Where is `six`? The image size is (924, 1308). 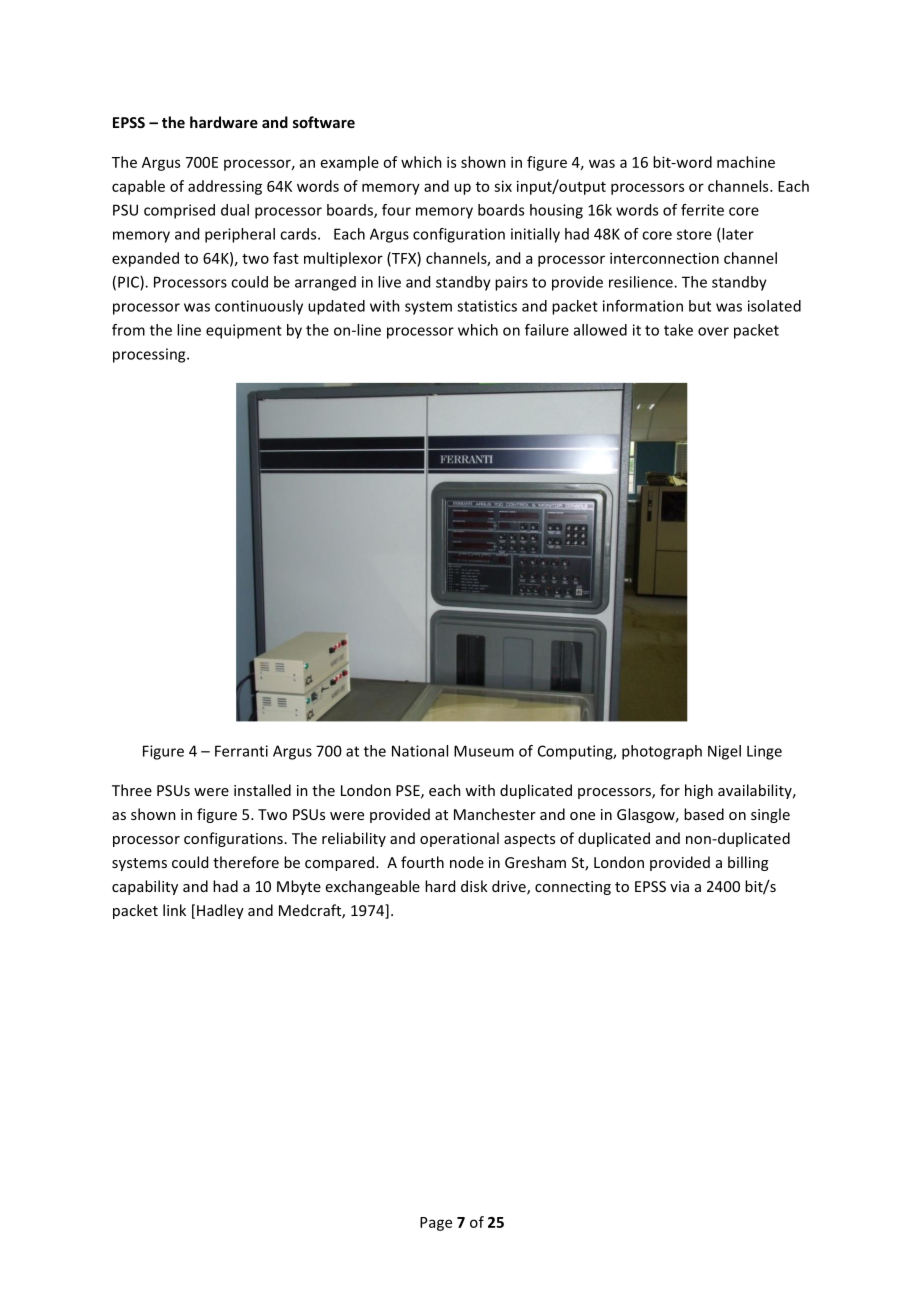 six is located at coordinates (503, 186).
